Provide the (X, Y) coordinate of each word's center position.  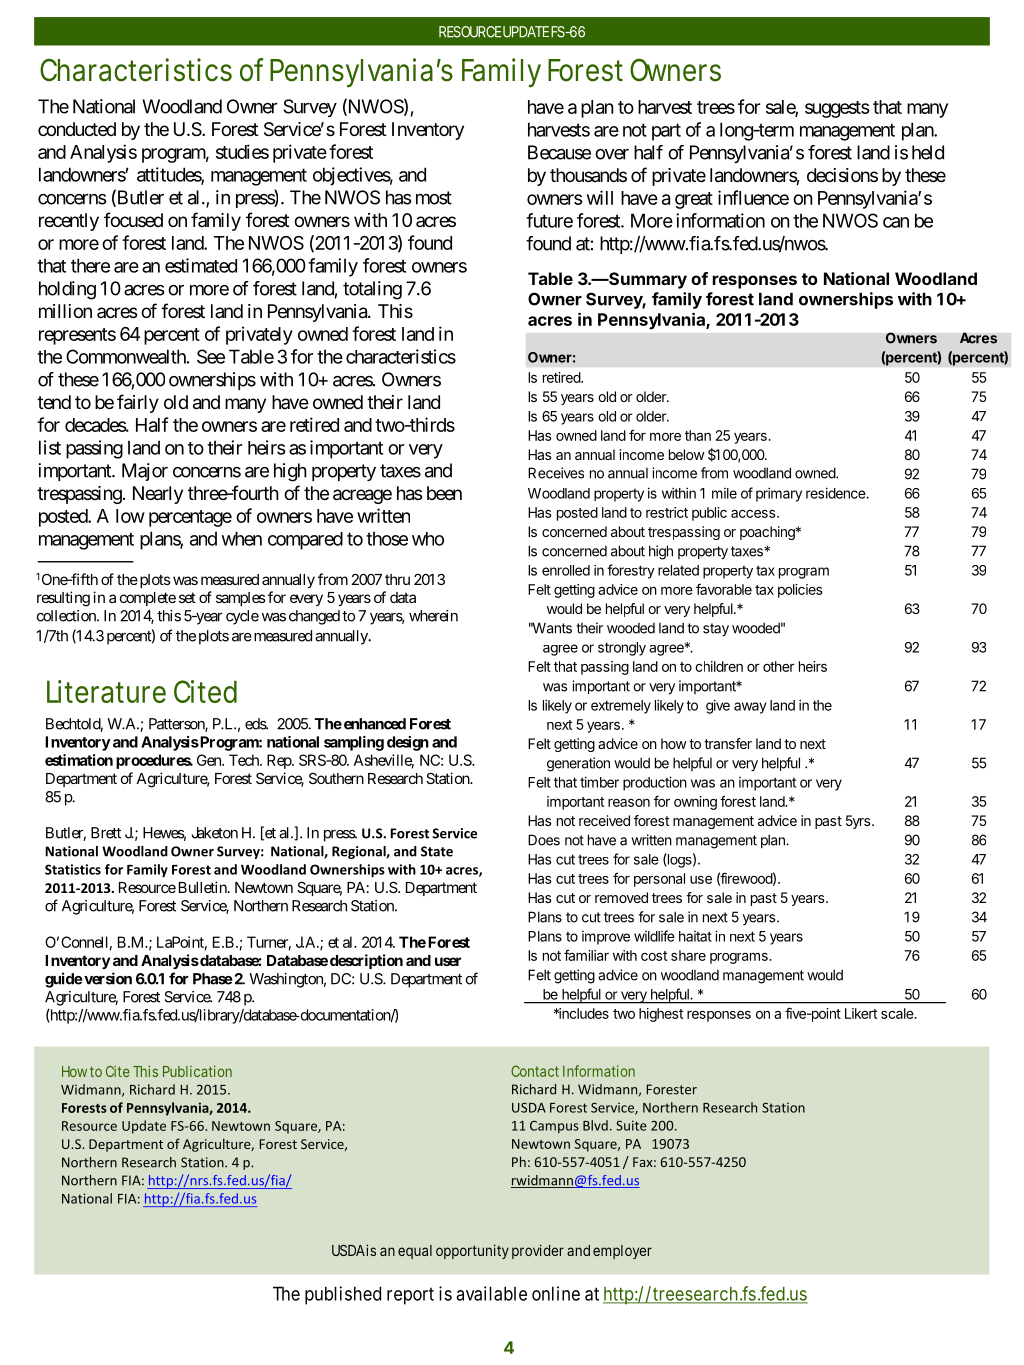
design (408, 743)
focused (133, 219)
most (434, 198)
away (750, 708)
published (343, 1295)
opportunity (472, 1251)
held (928, 152)
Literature (106, 691)
